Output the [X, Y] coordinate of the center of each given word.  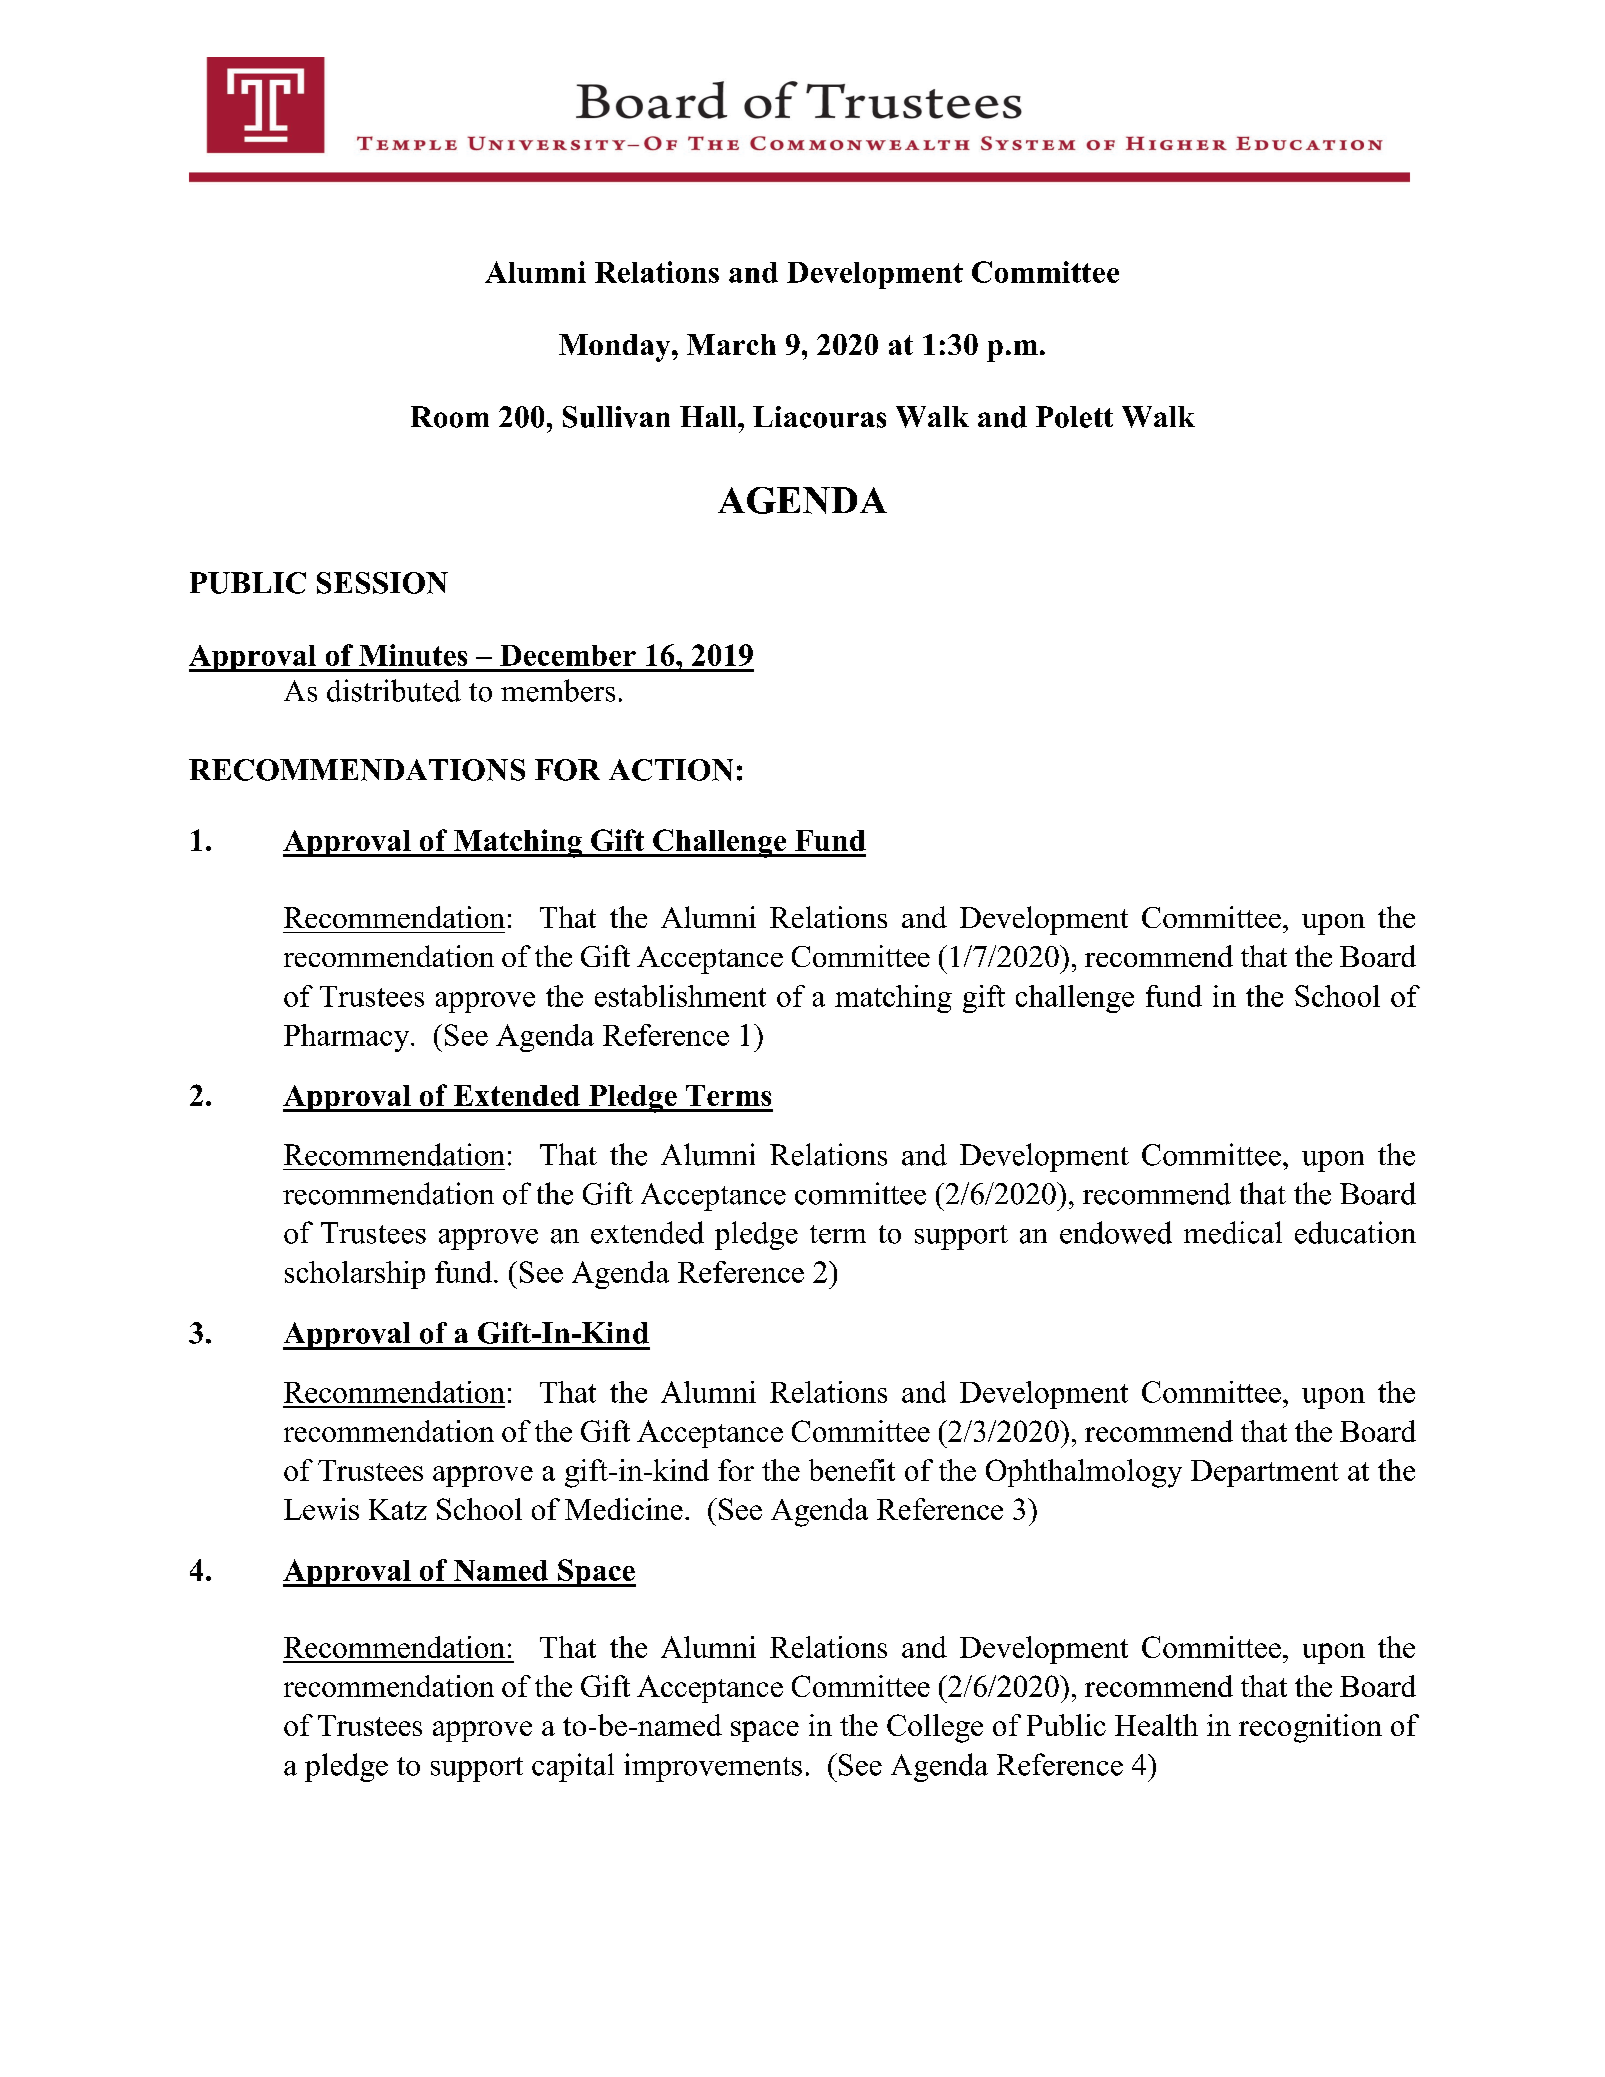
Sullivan [616, 417]
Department [1265, 1473]
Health [1156, 1725]
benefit [852, 1470]
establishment [680, 996]
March [731, 344]
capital [573, 1767]
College [935, 1728]
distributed [394, 690]
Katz [398, 1509]
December [568, 655]
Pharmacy [348, 1038]
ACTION [671, 770]
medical [1233, 1232]
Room [450, 417]
